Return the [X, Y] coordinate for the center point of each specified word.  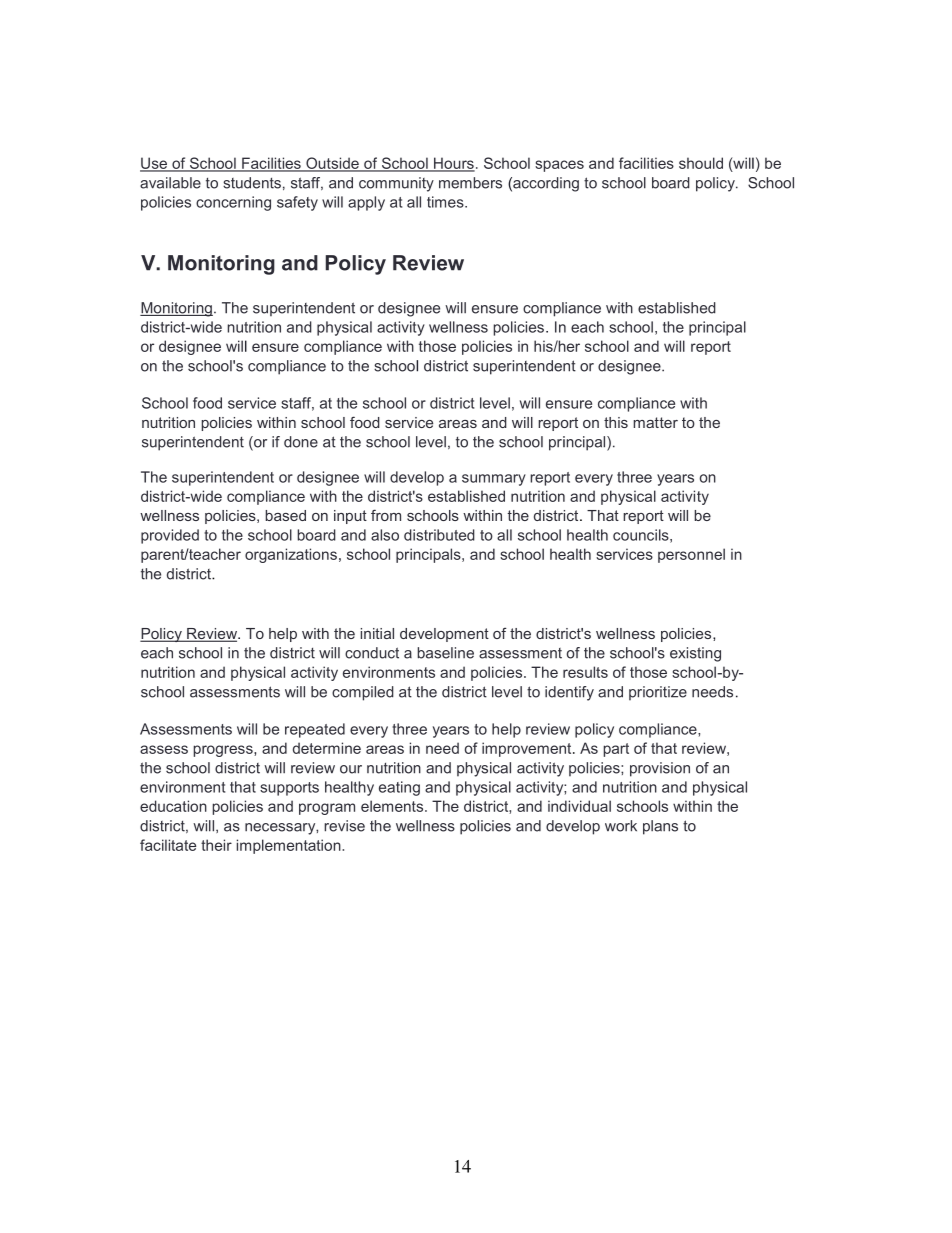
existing [695, 654]
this [616, 422]
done [301, 442]
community [396, 184]
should [701, 163]
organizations [291, 555]
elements [392, 806]
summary [494, 480]
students [252, 183]
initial [377, 633]
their [216, 845]
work [621, 826]
